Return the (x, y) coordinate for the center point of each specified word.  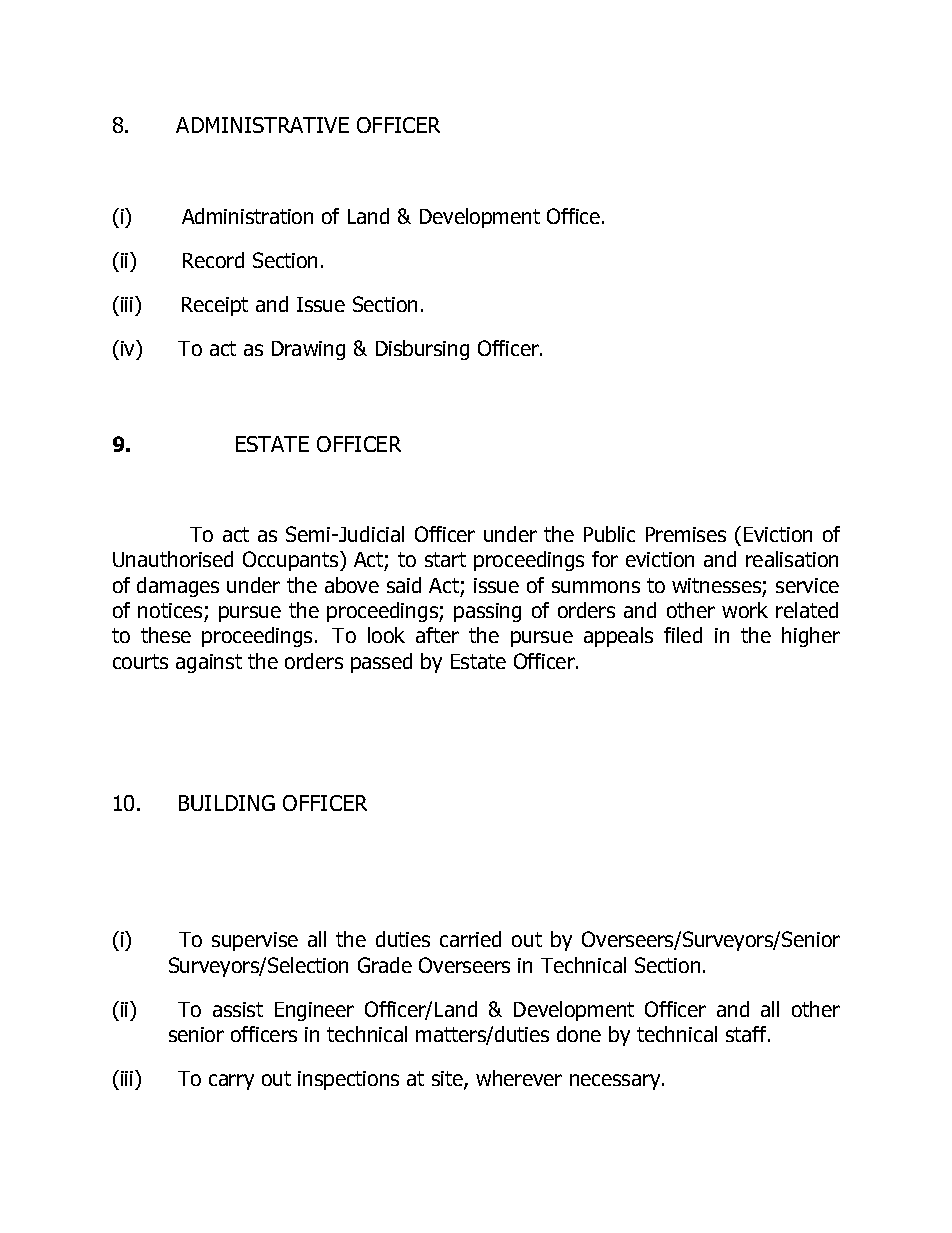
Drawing (308, 350)
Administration (247, 216)
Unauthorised (173, 559)
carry (231, 1082)
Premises (686, 534)
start (445, 559)
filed (683, 635)
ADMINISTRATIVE (262, 125)
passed (381, 663)
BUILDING (227, 803)
